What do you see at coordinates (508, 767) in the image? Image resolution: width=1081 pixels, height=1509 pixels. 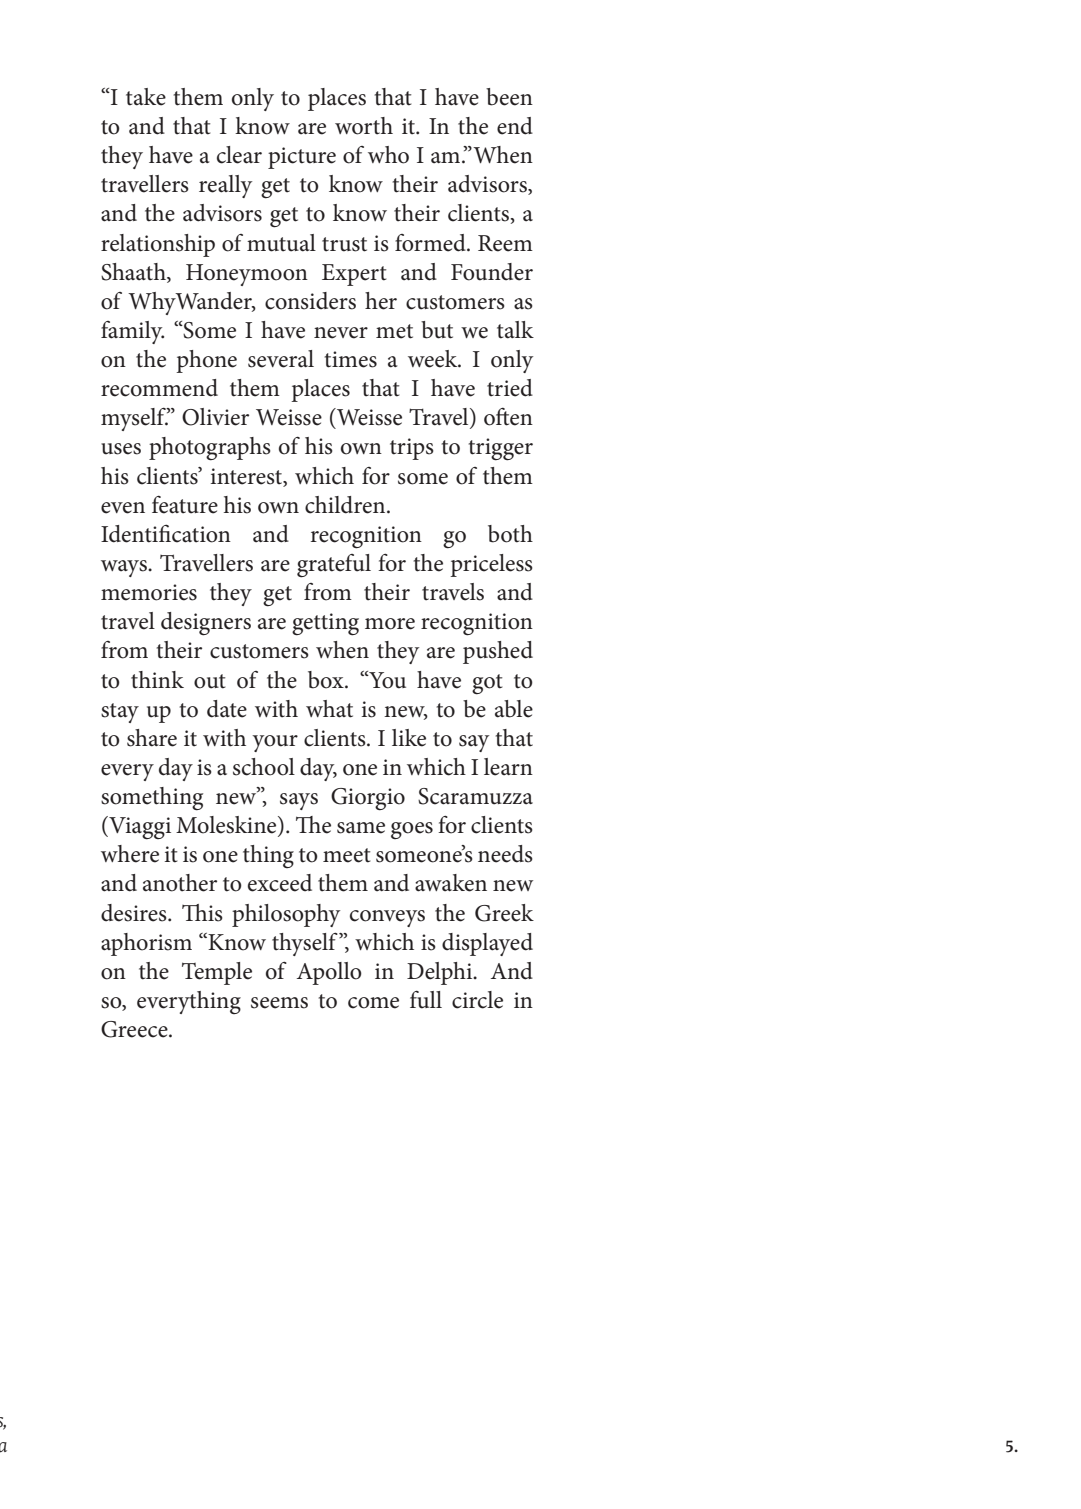 I see `learn` at bounding box center [508, 767].
